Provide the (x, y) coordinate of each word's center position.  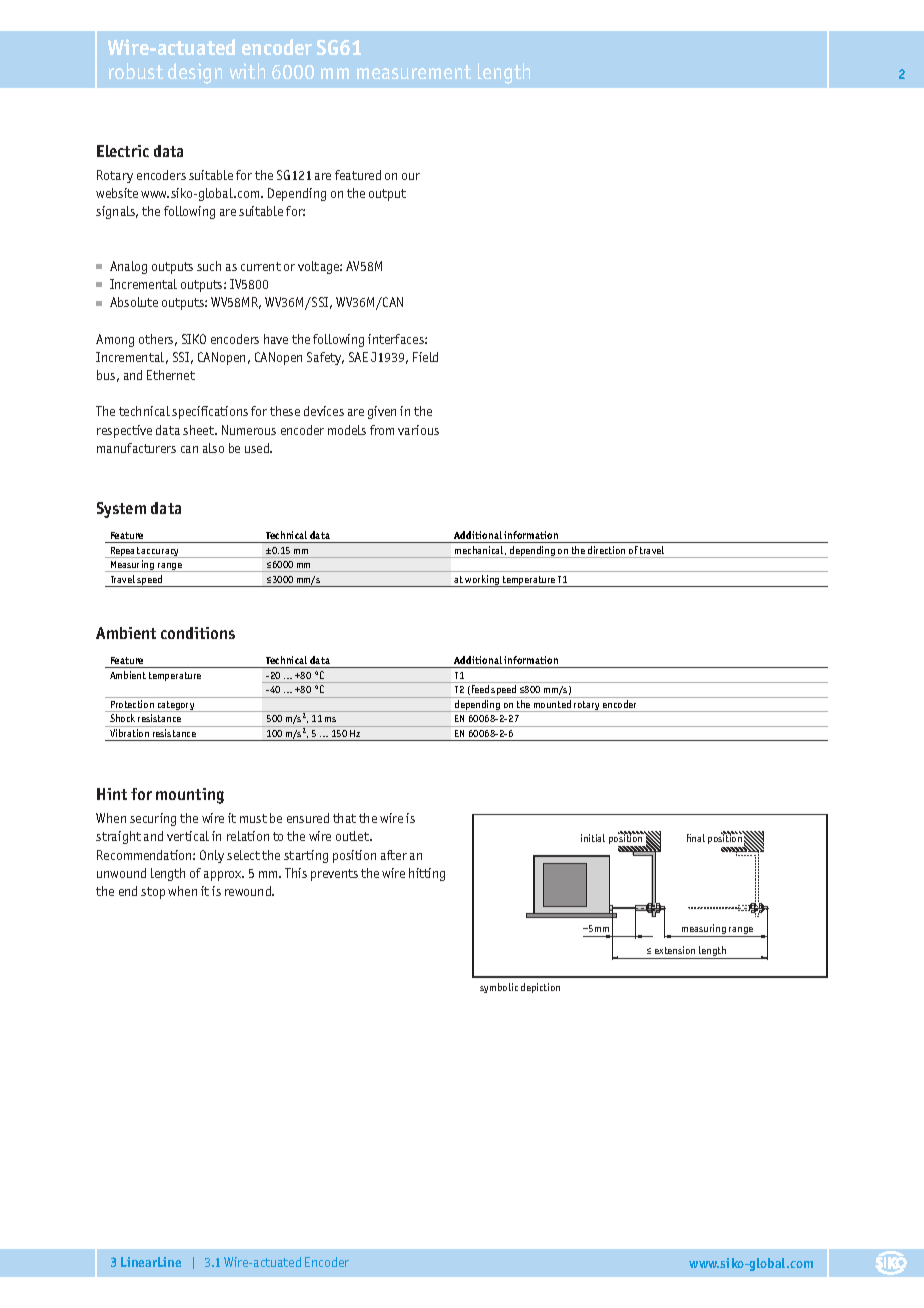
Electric (123, 151)
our (411, 176)
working (483, 581)
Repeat (125, 552)
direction (606, 550)
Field (425, 357)
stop (153, 893)
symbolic (499, 988)
